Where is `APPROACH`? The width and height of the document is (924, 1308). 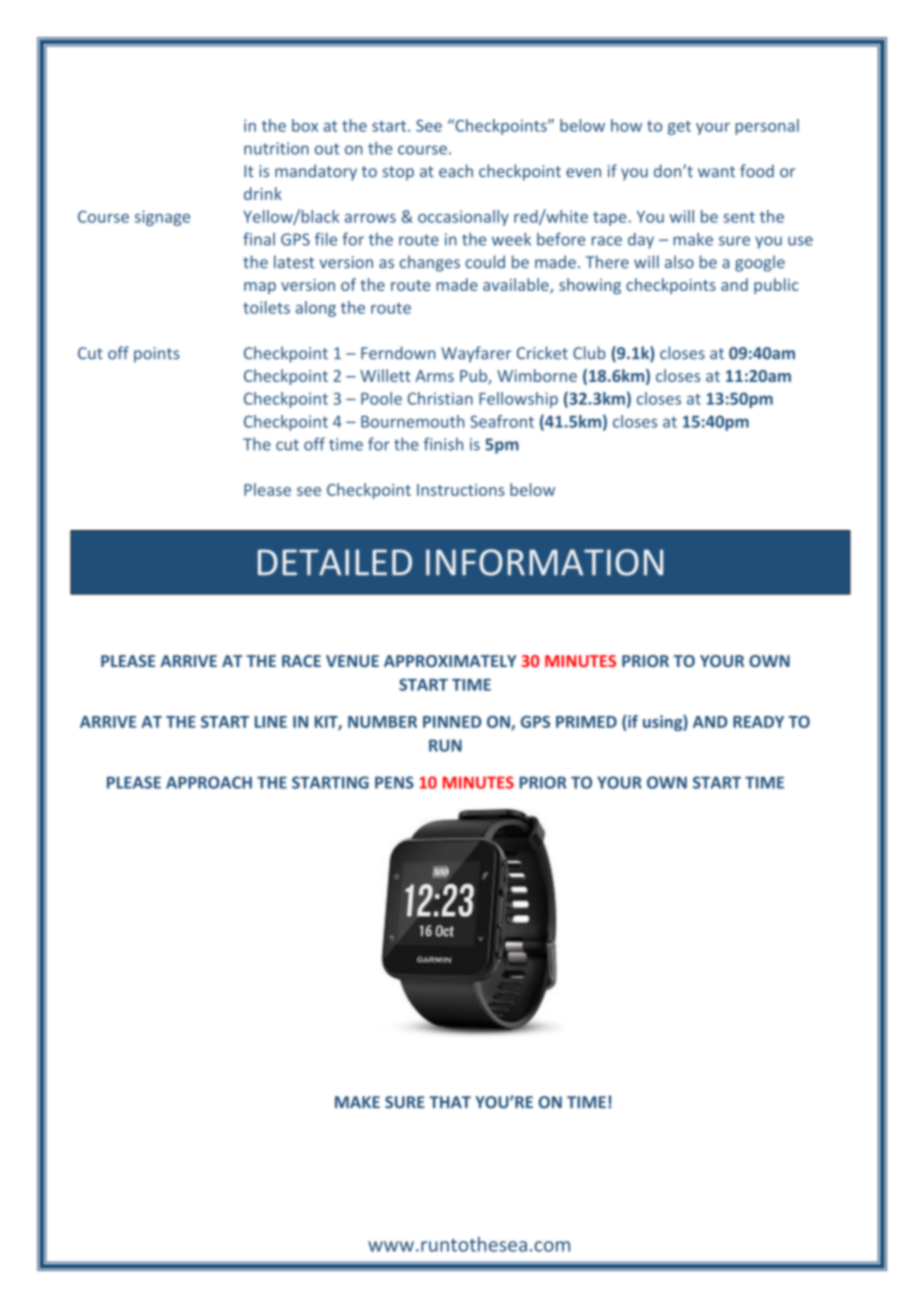
APPROACH is located at coordinates (209, 782).
